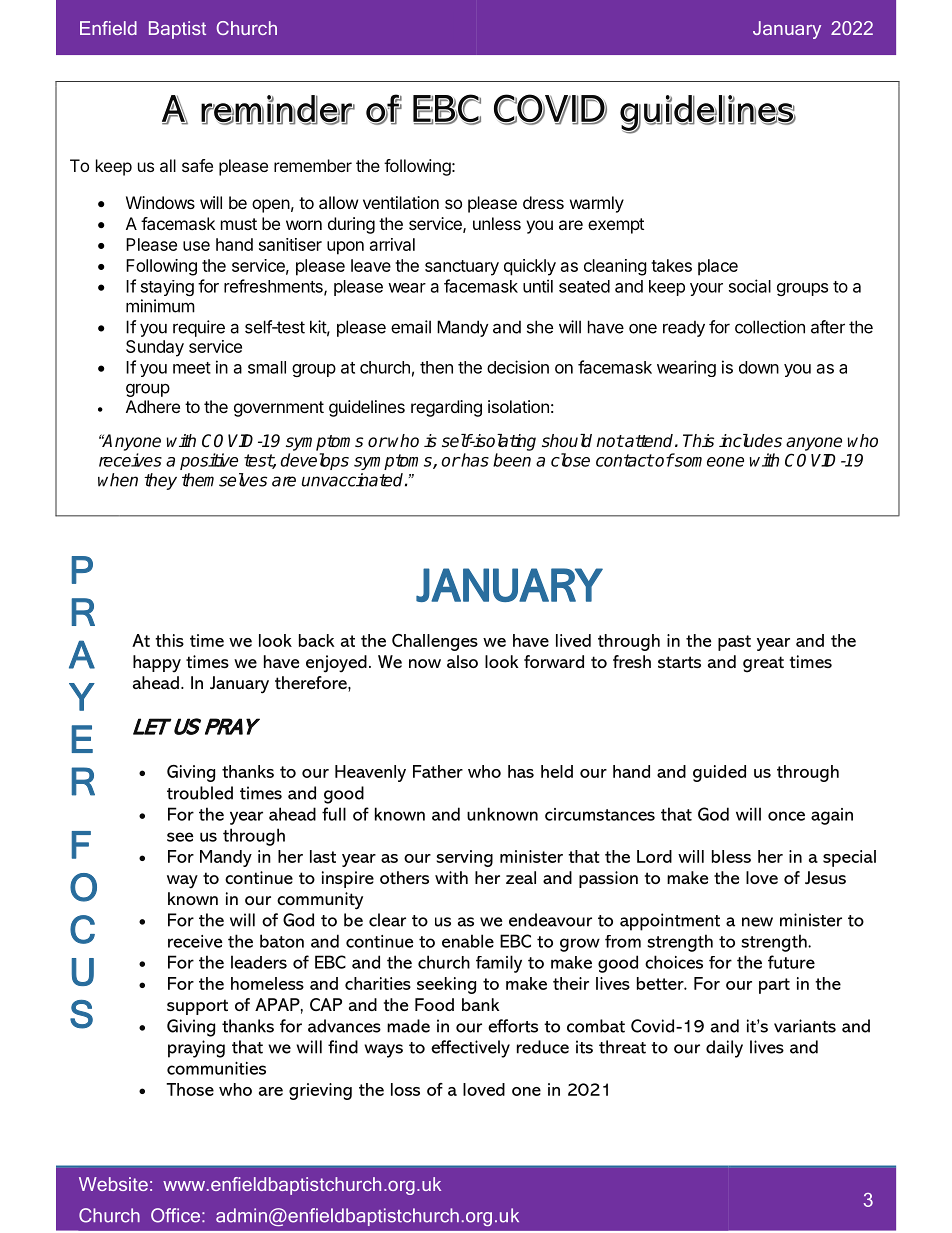  What do you see at coordinates (175, 1215) in the document?
I see `Office` at bounding box center [175, 1215].
